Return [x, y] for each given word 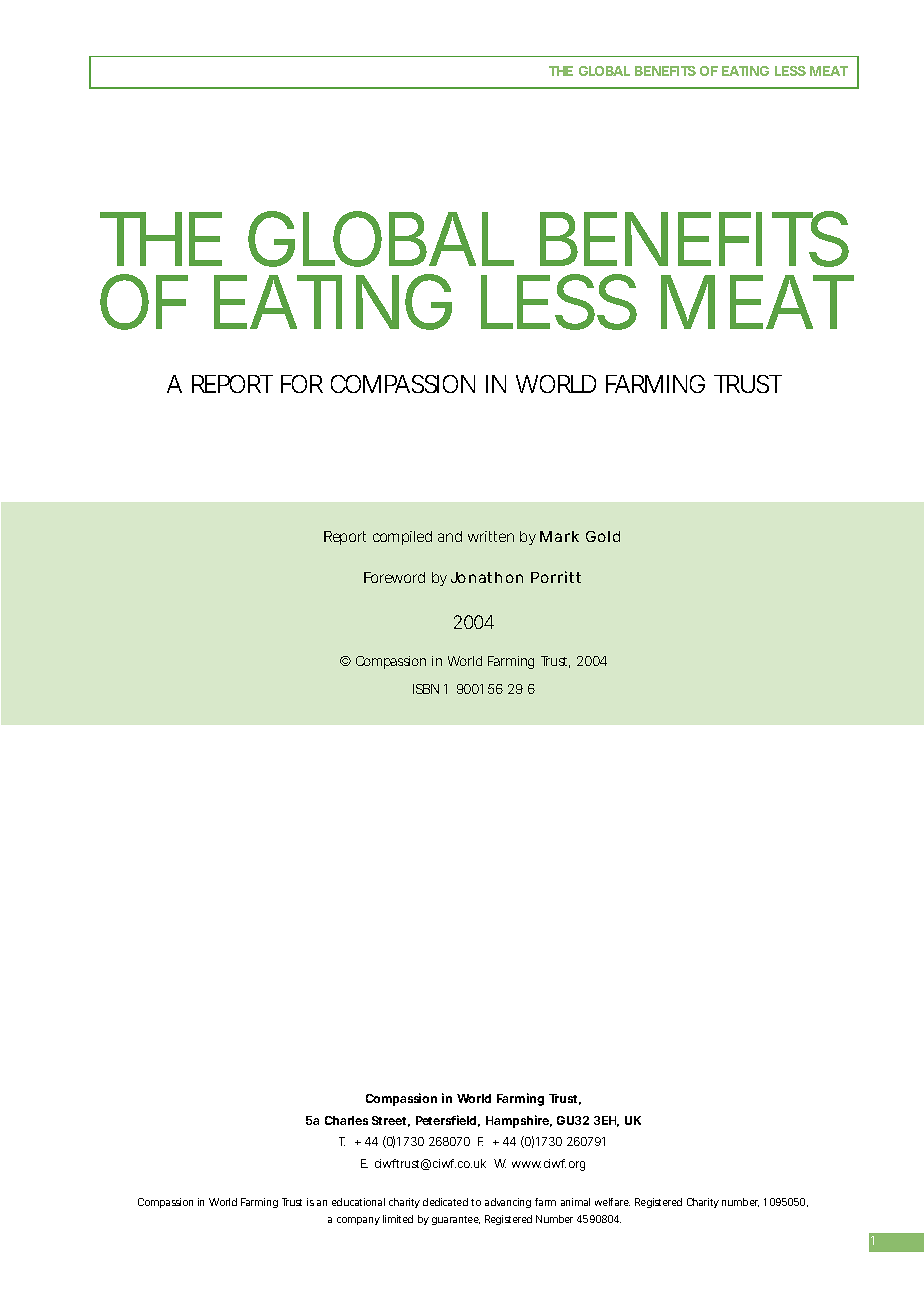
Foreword [394, 577]
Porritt [556, 577]
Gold [603, 536]
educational [358, 1202]
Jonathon [487, 577]
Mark [559, 536]
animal [575, 1202]
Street [391, 1121]
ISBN [426, 689]
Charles [346, 1120]
